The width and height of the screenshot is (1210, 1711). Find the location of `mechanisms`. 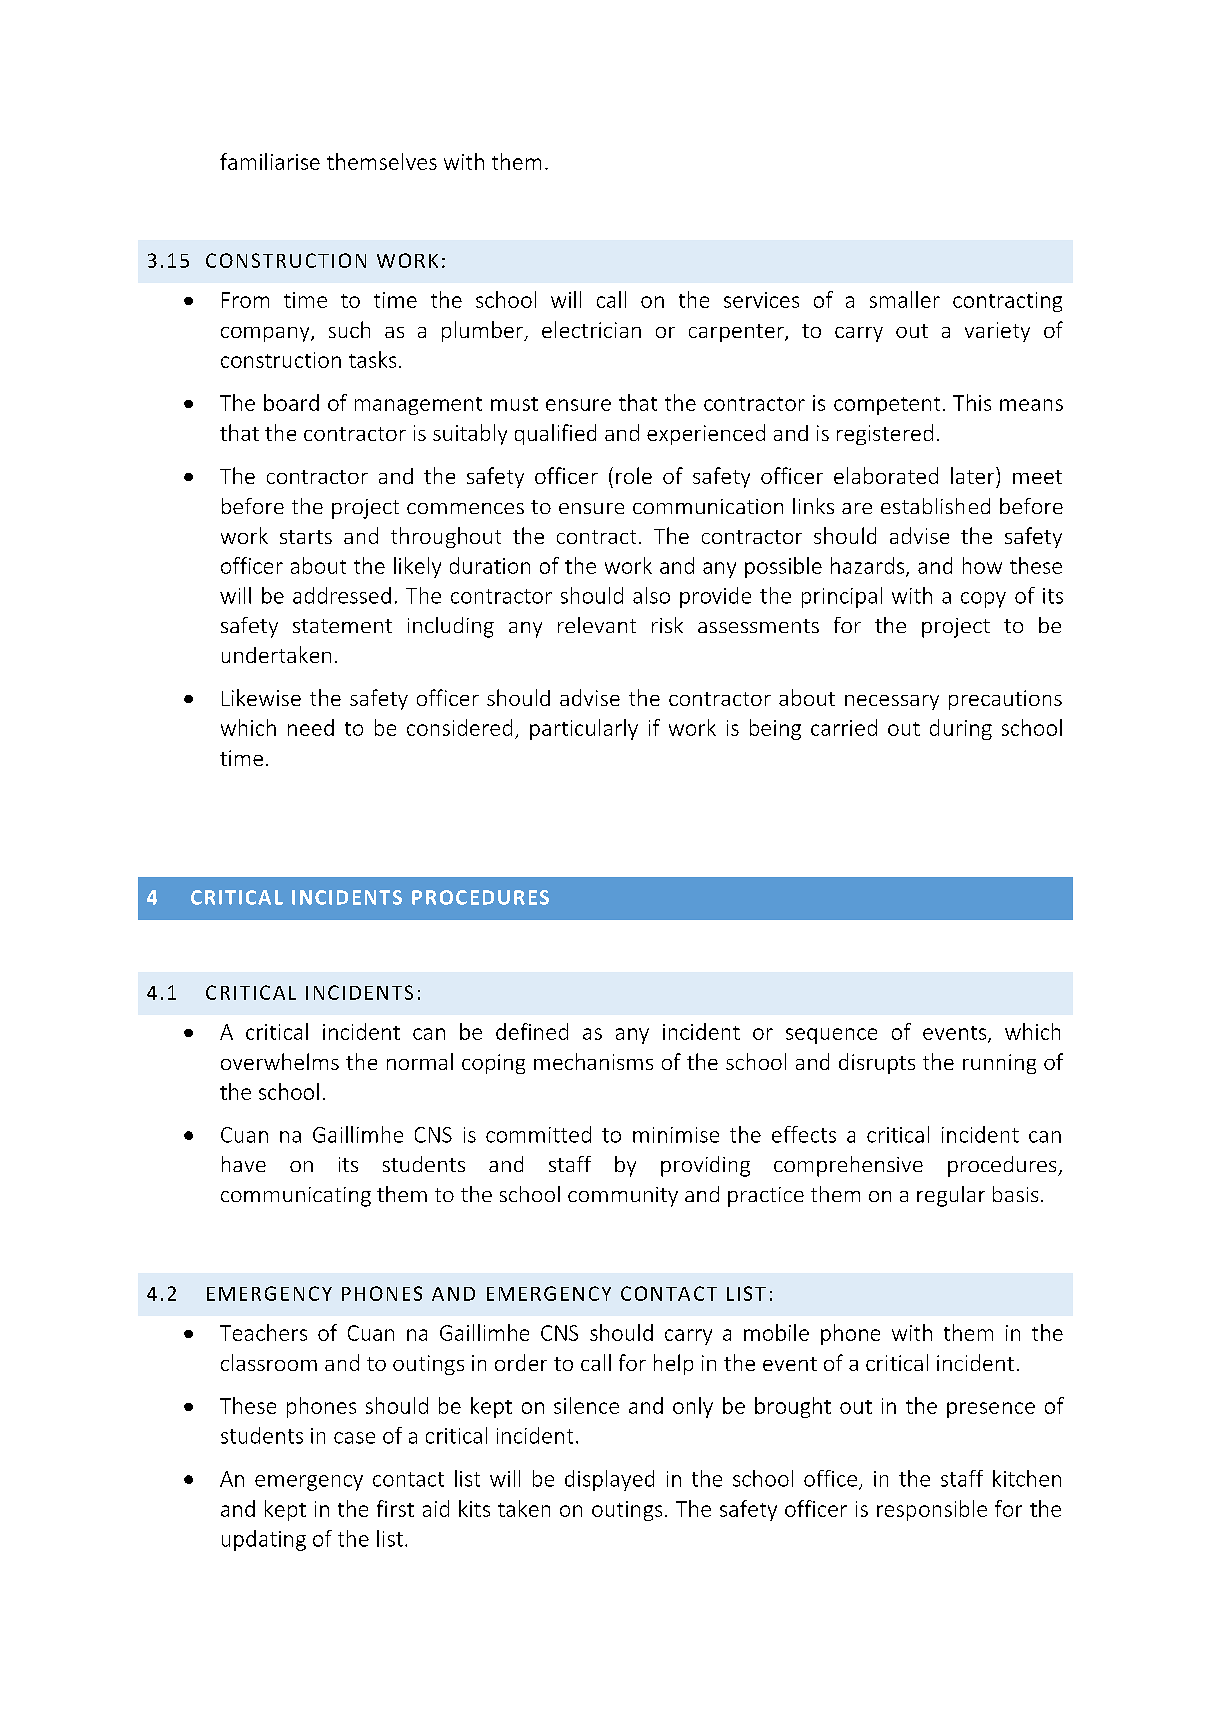

mechanisms is located at coordinates (593, 1061).
